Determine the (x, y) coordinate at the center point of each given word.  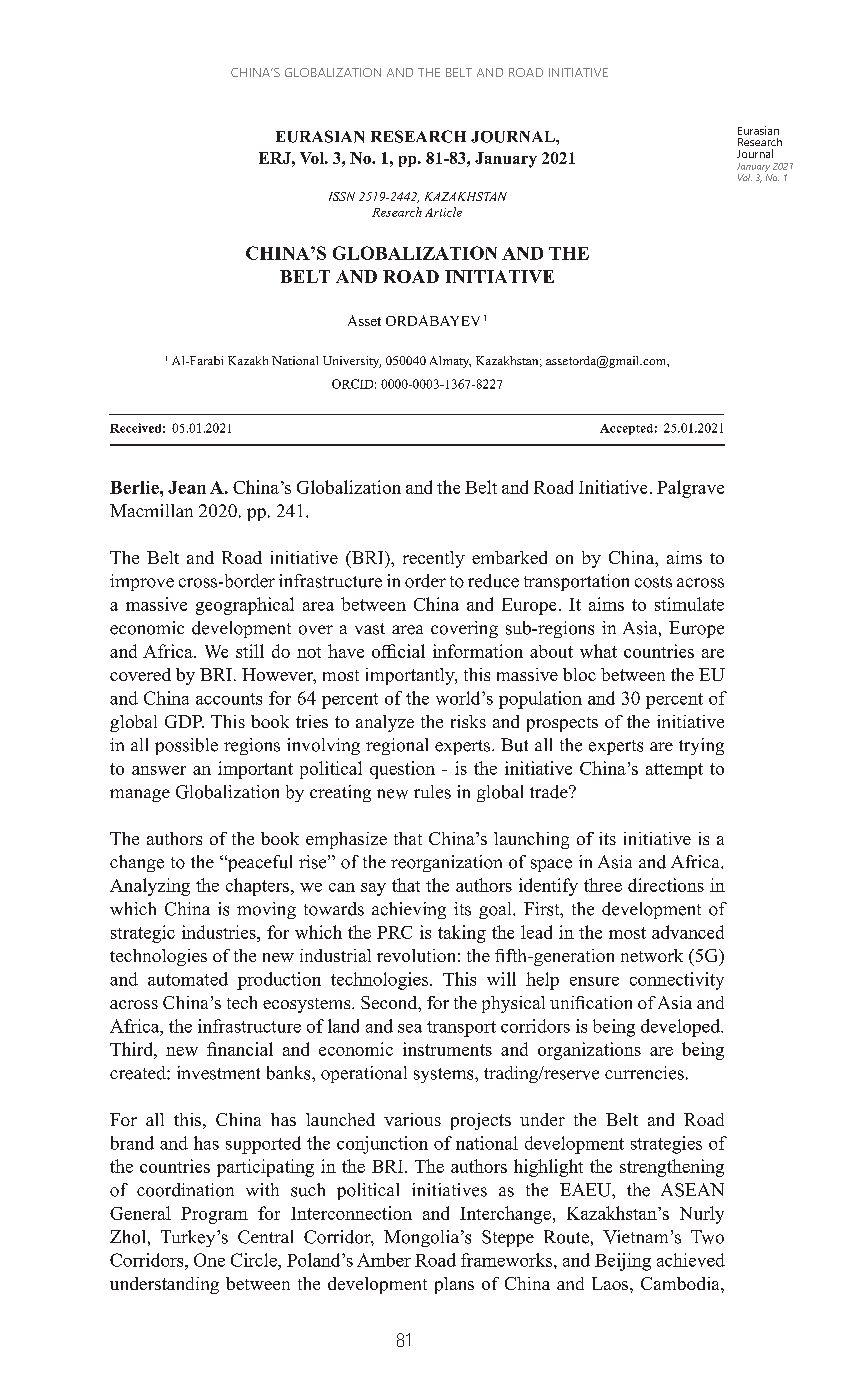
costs (653, 582)
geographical (245, 606)
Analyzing (150, 887)
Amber (384, 1260)
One (209, 1260)
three (603, 885)
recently (434, 559)
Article (443, 212)
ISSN (342, 196)
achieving (409, 910)
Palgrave (690, 489)
